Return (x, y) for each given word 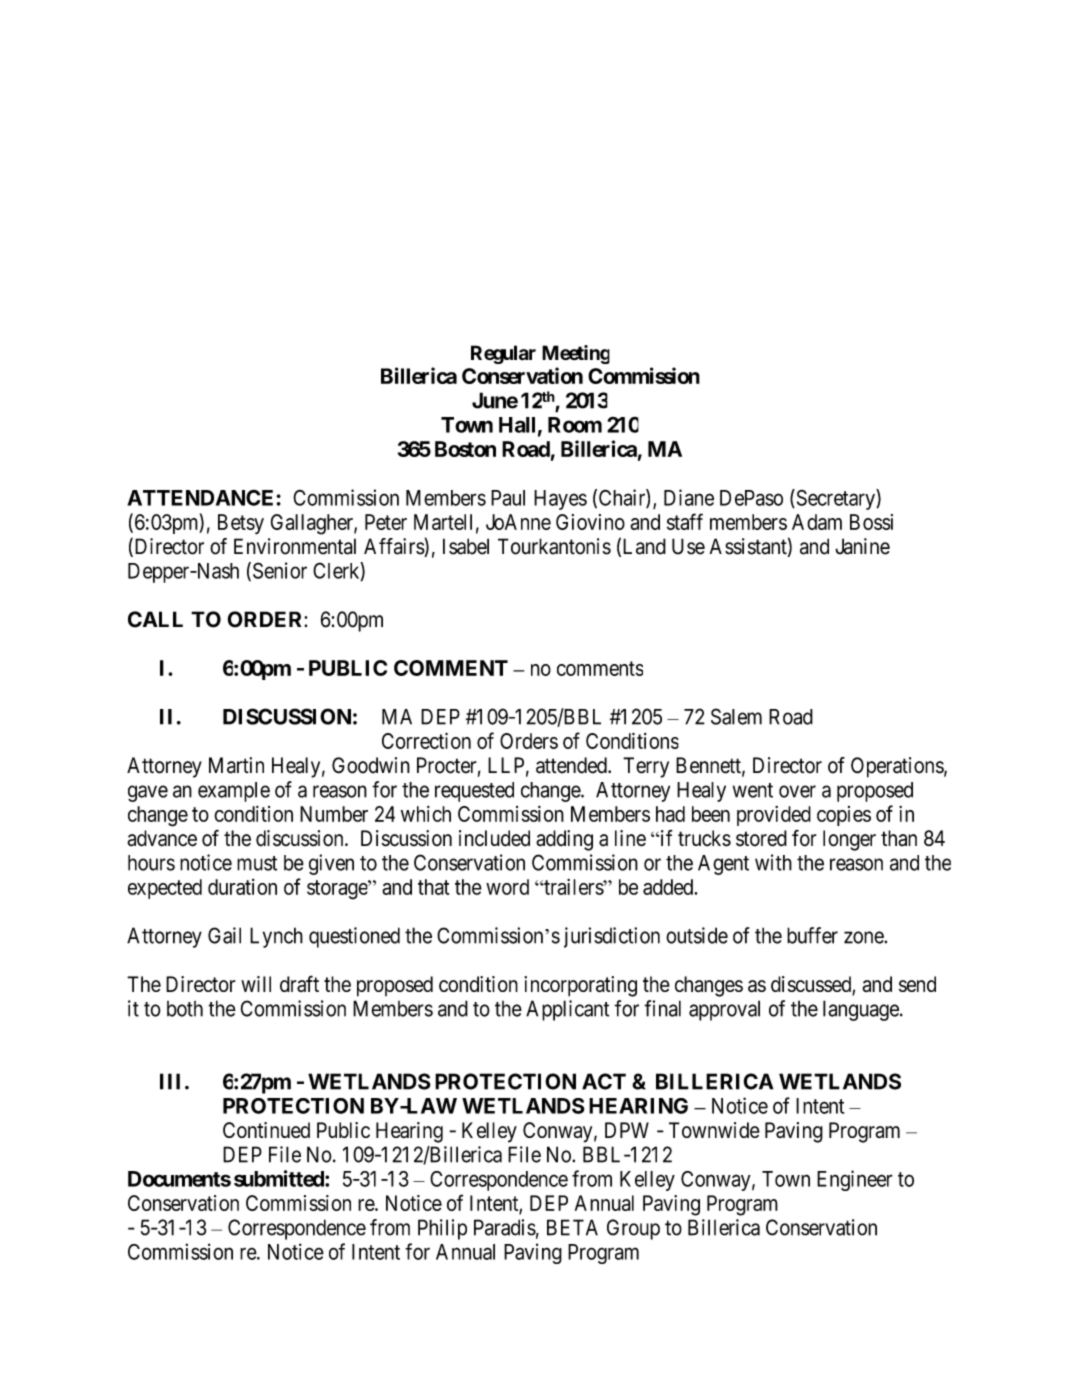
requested (474, 792)
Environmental (295, 546)
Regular (503, 354)
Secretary (835, 499)
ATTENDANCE (200, 497)
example (234, 792)
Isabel (466, 546)
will (256, 984)
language (861, 1010)
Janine (862, 546)
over (797, 791)
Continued (266, 1130)
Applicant (567, 1010)
